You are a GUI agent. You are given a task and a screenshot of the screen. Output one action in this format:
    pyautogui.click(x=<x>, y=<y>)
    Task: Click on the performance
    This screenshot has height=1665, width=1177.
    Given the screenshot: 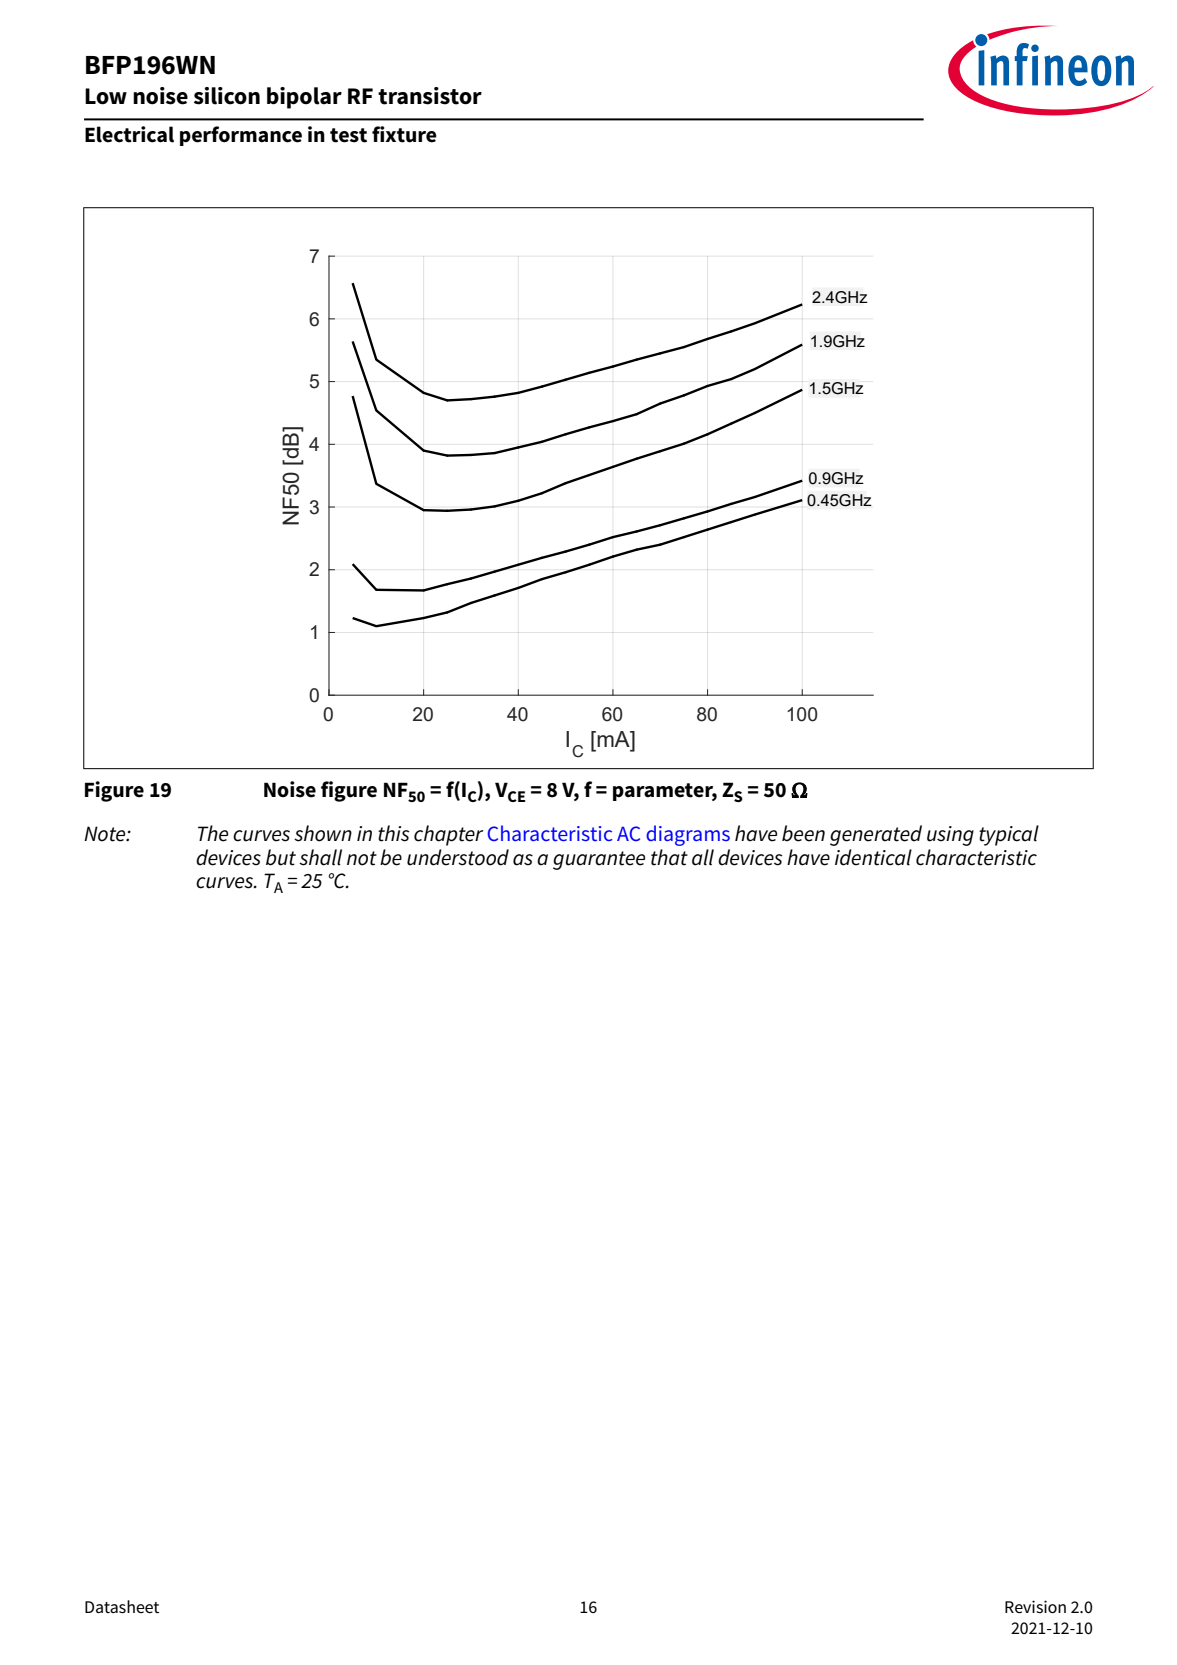 What is the action you would take?
    pyautogui.click(x=241, y=136)
